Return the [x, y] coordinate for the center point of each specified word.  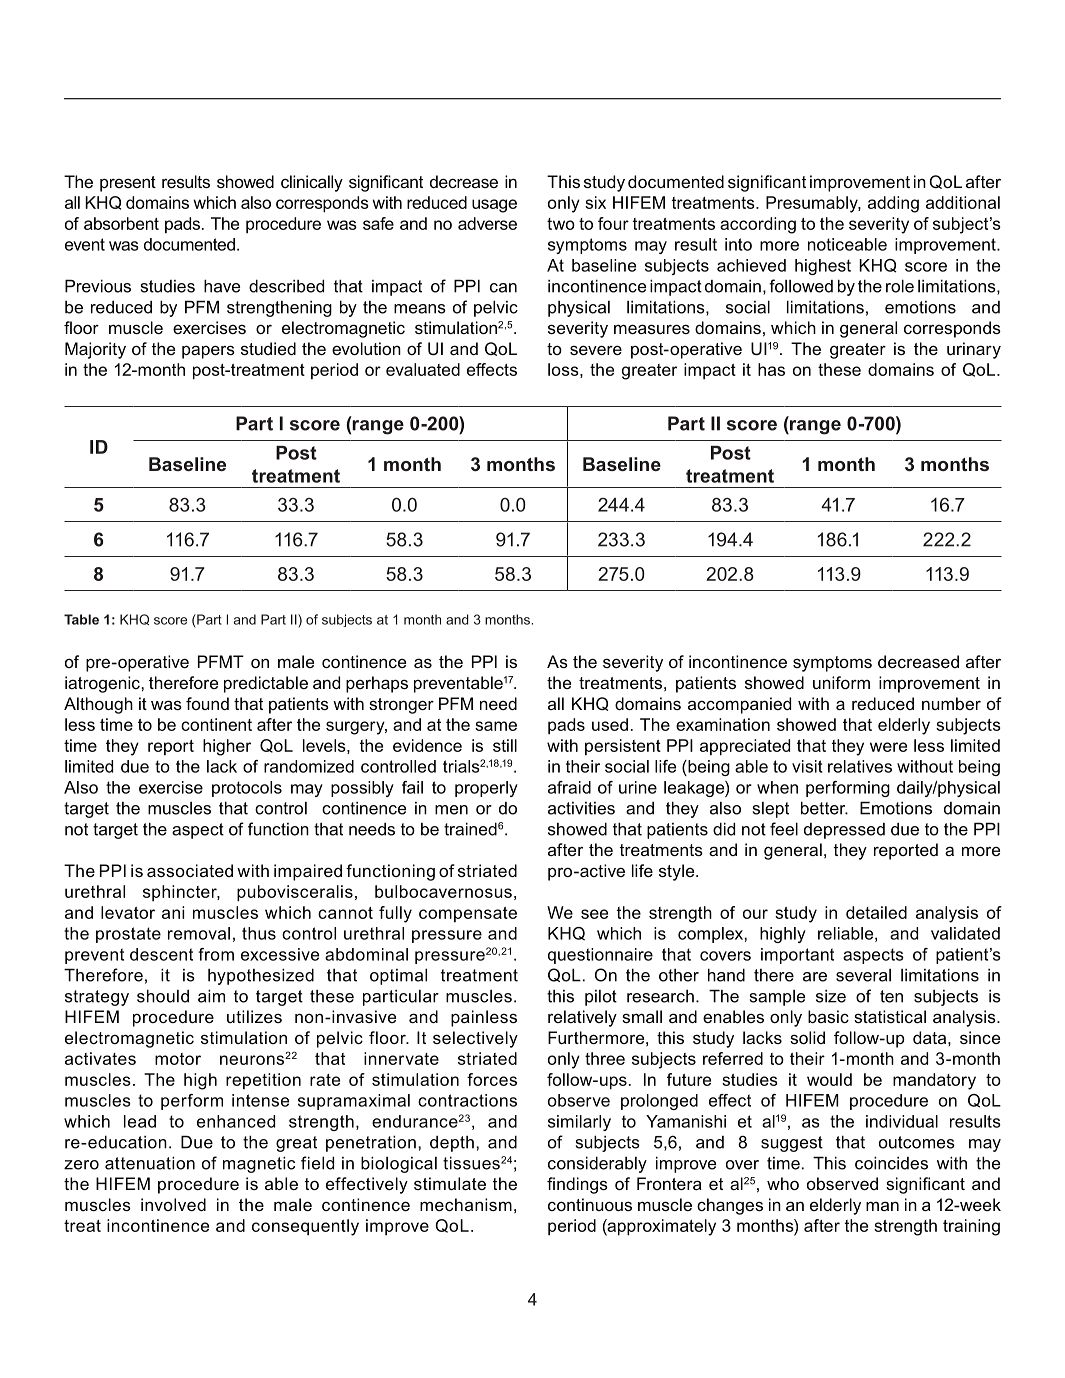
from [216, 954]
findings [577, 1185]
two [561, 224]
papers [208, 352]
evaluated [423, 369]
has [771, 369]
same [496, 726]
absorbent [121, 223]
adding [893, 204]
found [207, 703]
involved [173, 1204]
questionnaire [600, 956]
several [863, 975]
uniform [841, 682]
